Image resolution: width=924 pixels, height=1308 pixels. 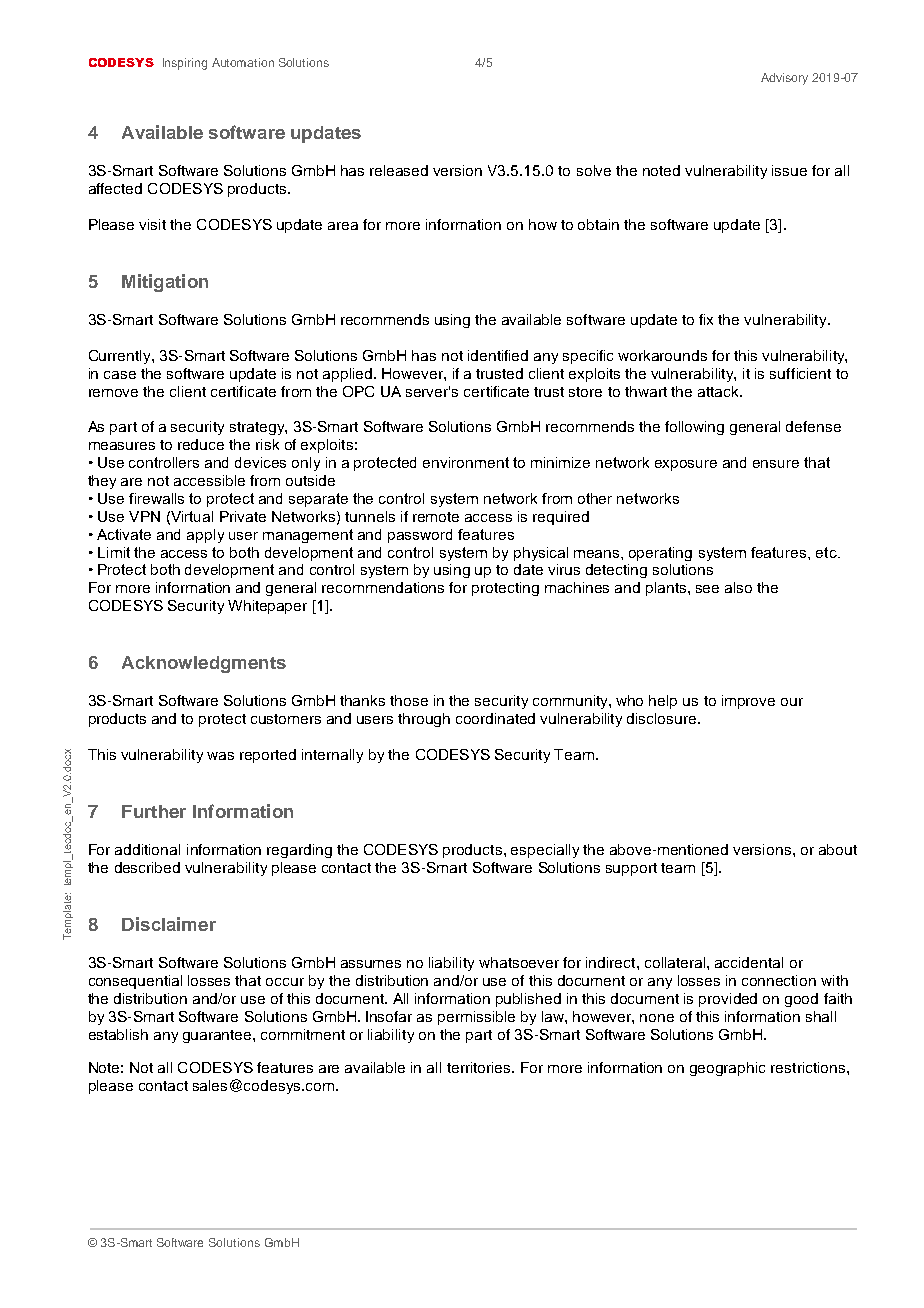 What do you see at coordinates (706, 319) in the screenshot?
I see `fix` at bounding box center [706, 319].
